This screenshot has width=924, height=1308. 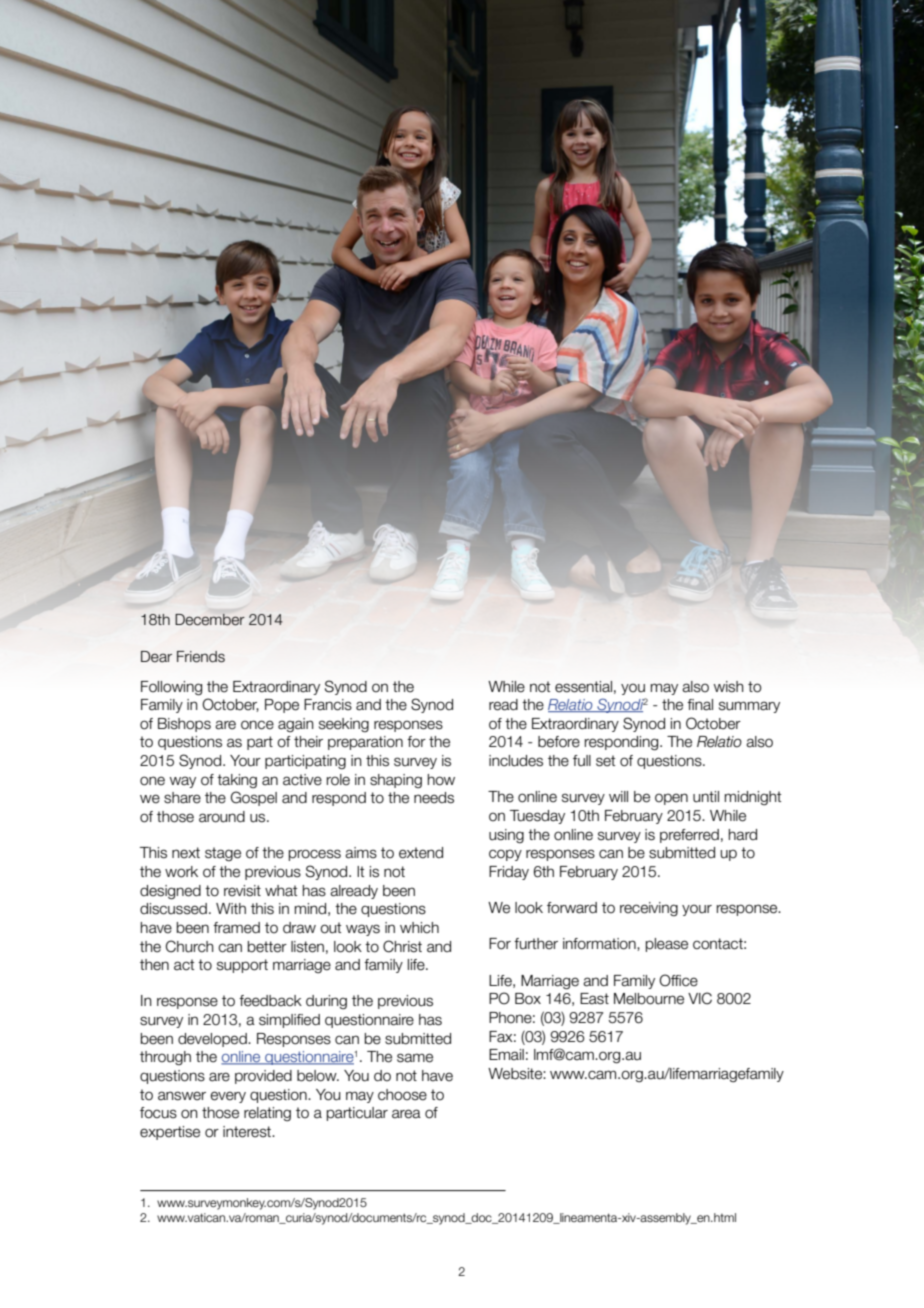 I want to click on revisit, so click(x=242, y=891).
